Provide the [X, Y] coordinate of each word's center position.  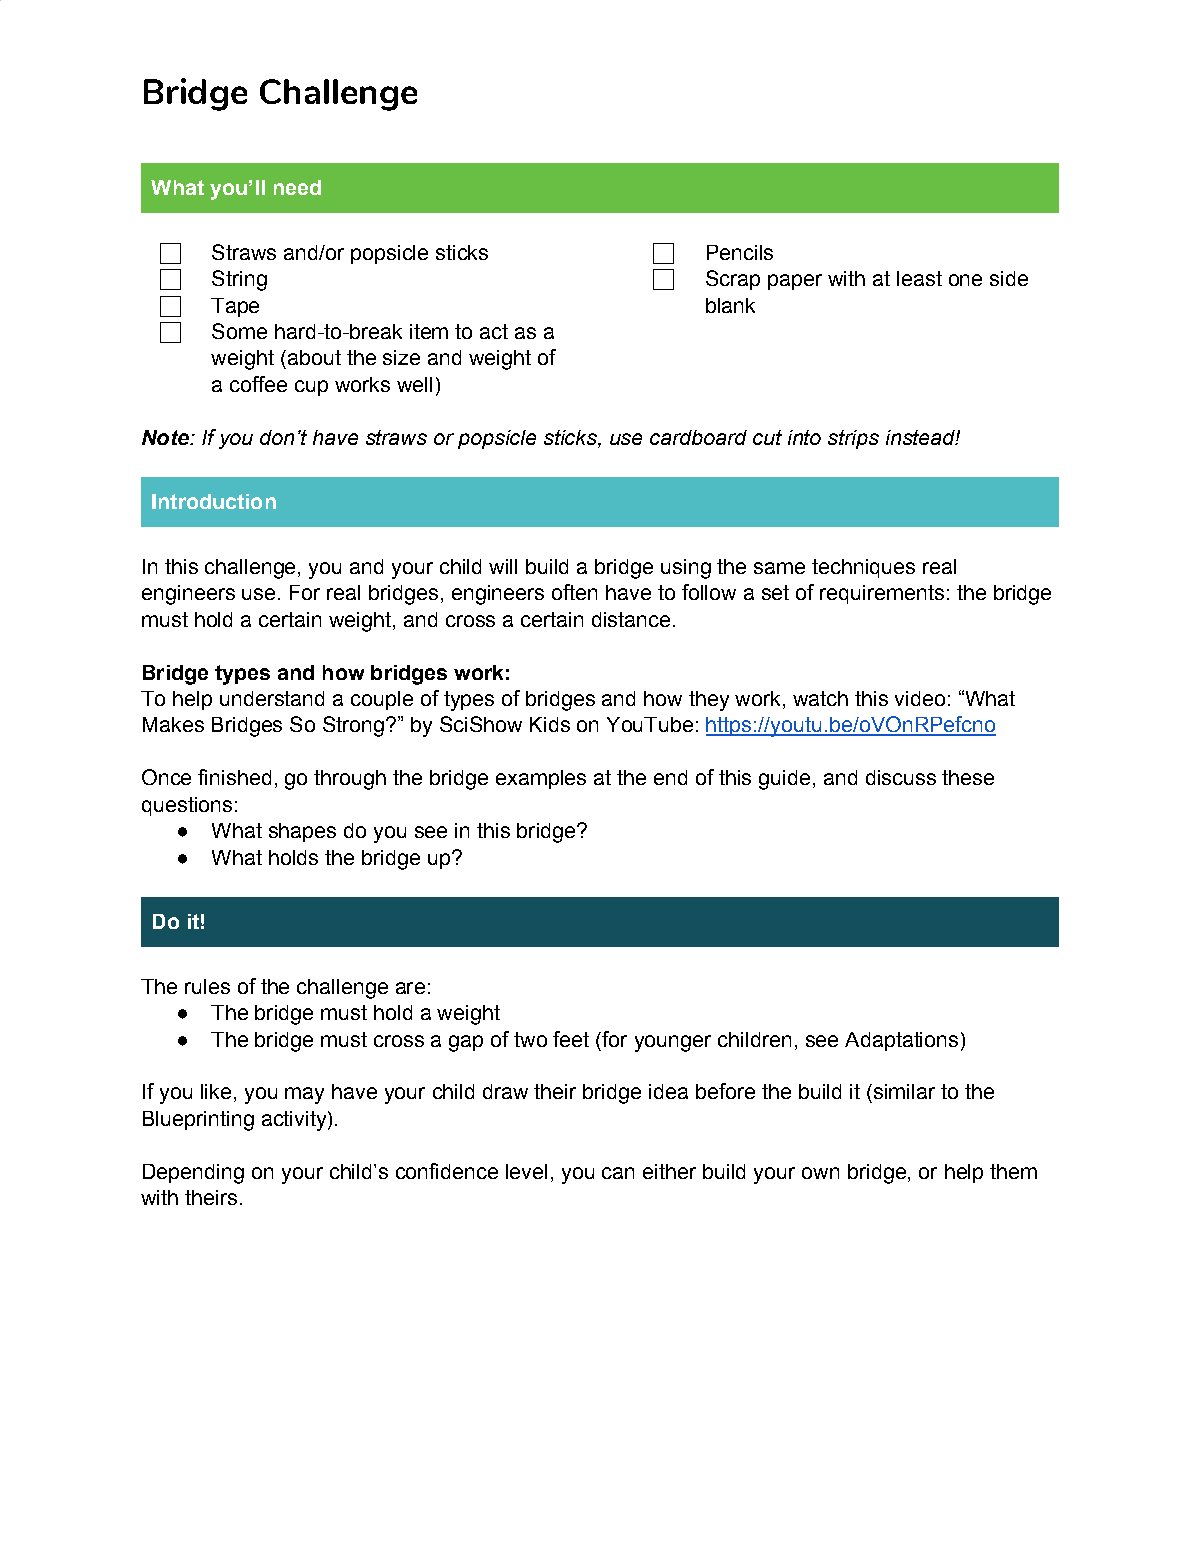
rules [207, 986]
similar [903, 1091]
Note [166, 437]
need [297, 187]
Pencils [740, 252]
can [618, 1173]
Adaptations [901, 1041]
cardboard [698, 437]
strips [853, 439]
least [919, 278]
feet [571, 1039]
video [920, 698]
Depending [193, 1174]
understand [272, 698]
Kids [550, 724]
